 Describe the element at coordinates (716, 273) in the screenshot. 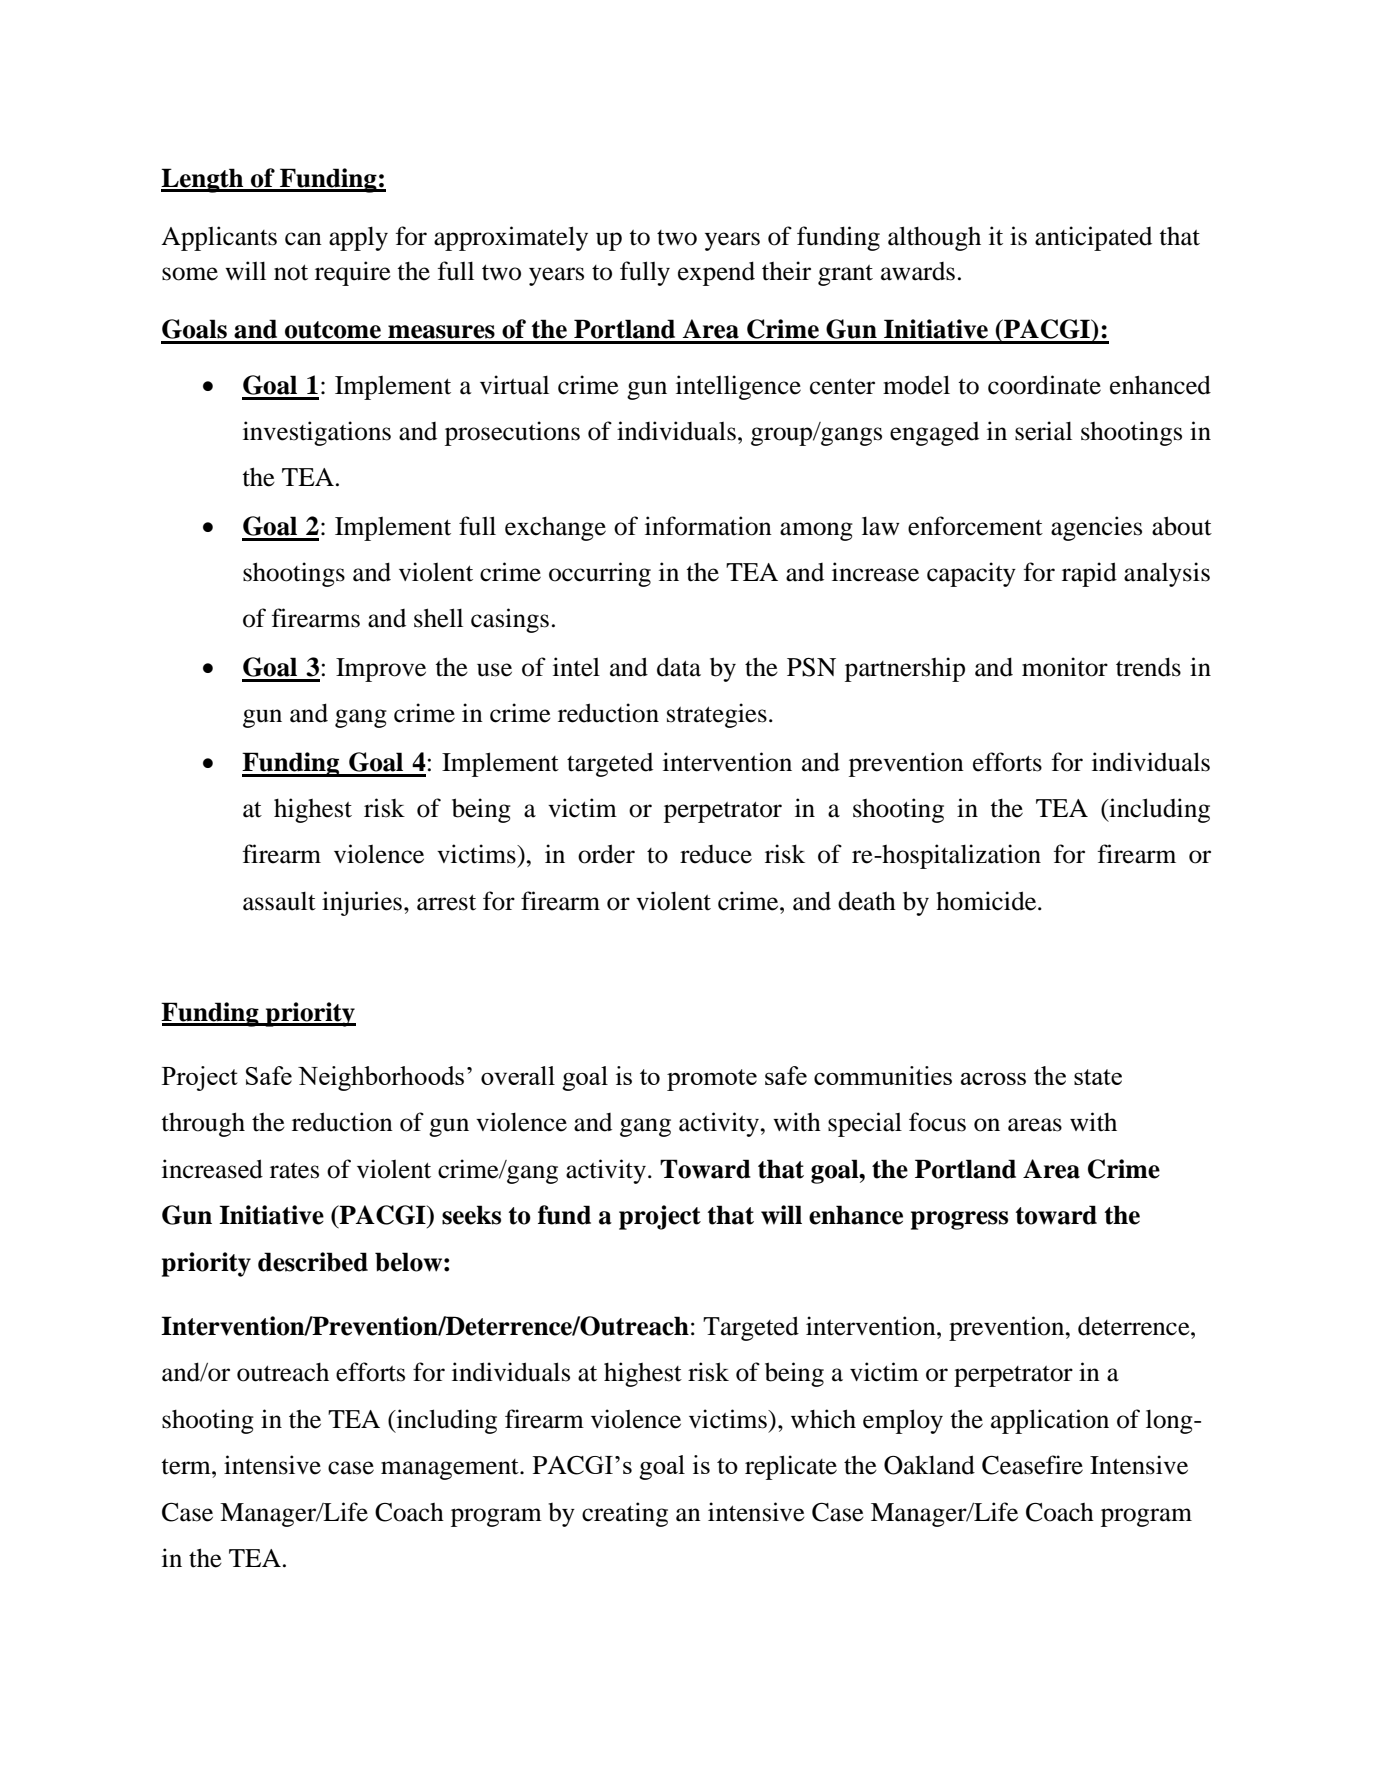

I see `expend` at that location.
